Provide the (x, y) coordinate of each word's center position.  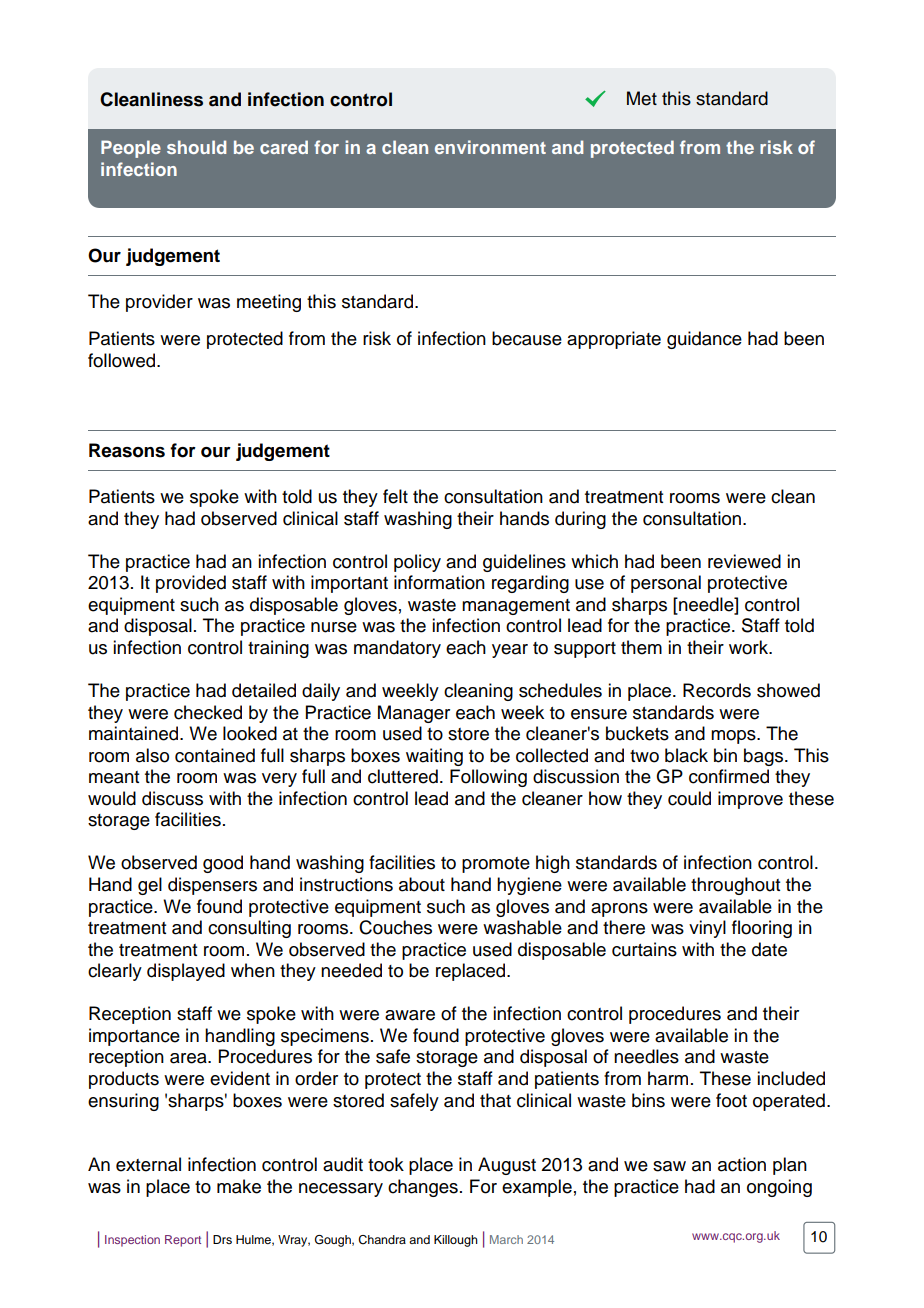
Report (183, 1241)
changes (423, 1188)
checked (208, 712)
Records (717, 690)
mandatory (397, 649)
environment (490, 147)
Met (642, 98)
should (196, 147)
